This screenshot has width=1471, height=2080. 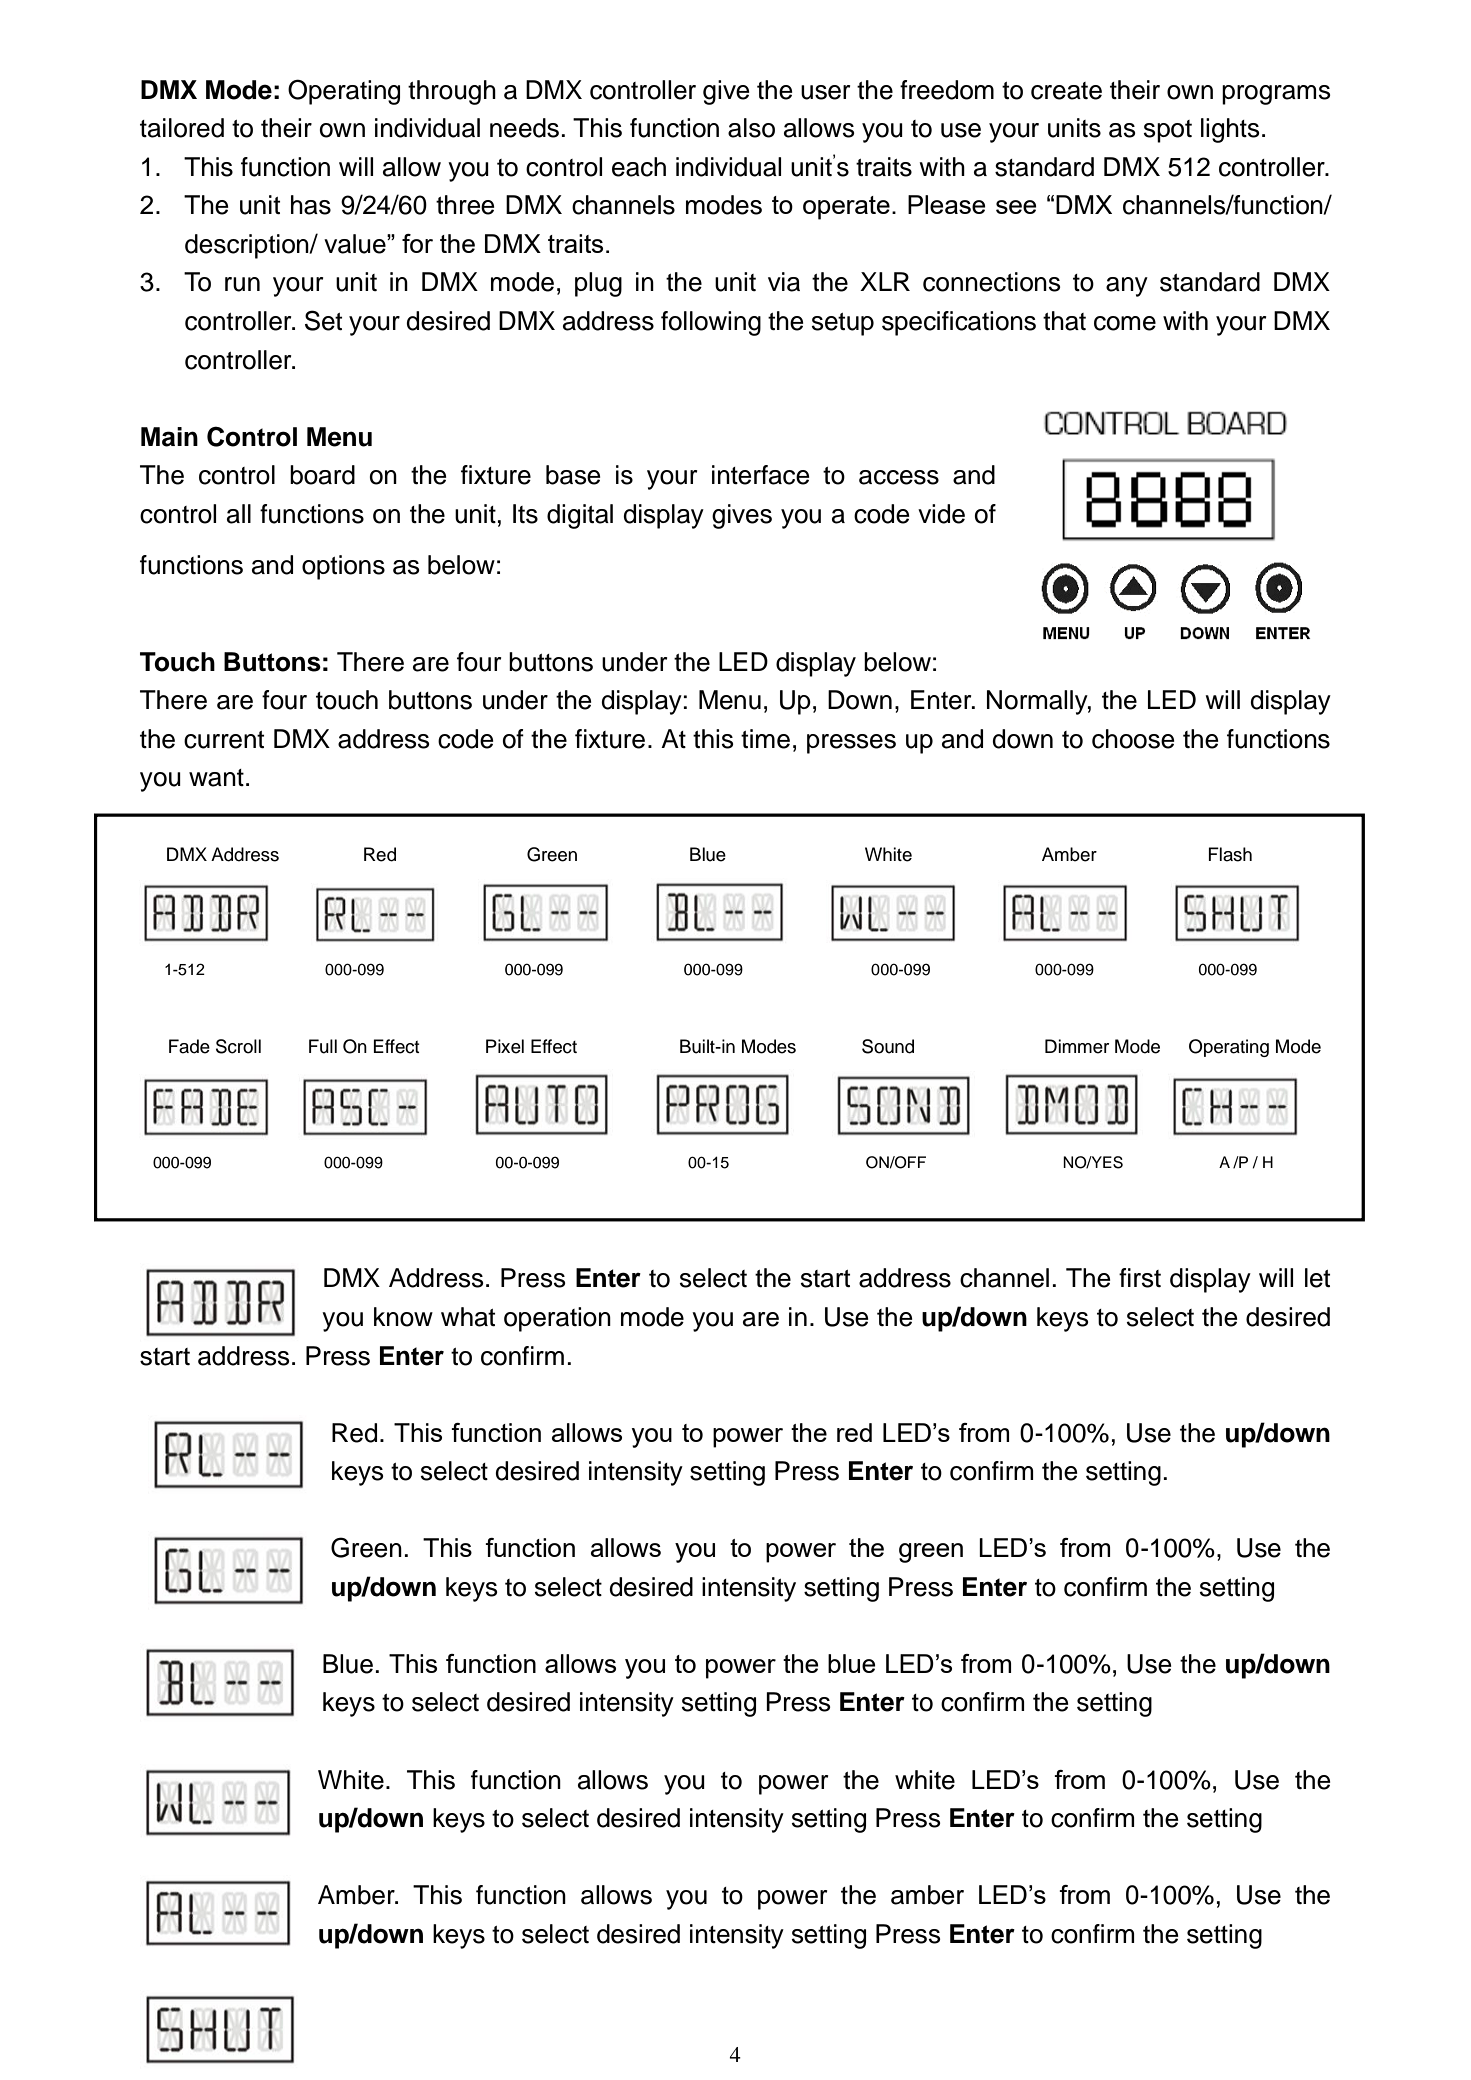 I want to click on Flash, so click(x=1230, y=854).
